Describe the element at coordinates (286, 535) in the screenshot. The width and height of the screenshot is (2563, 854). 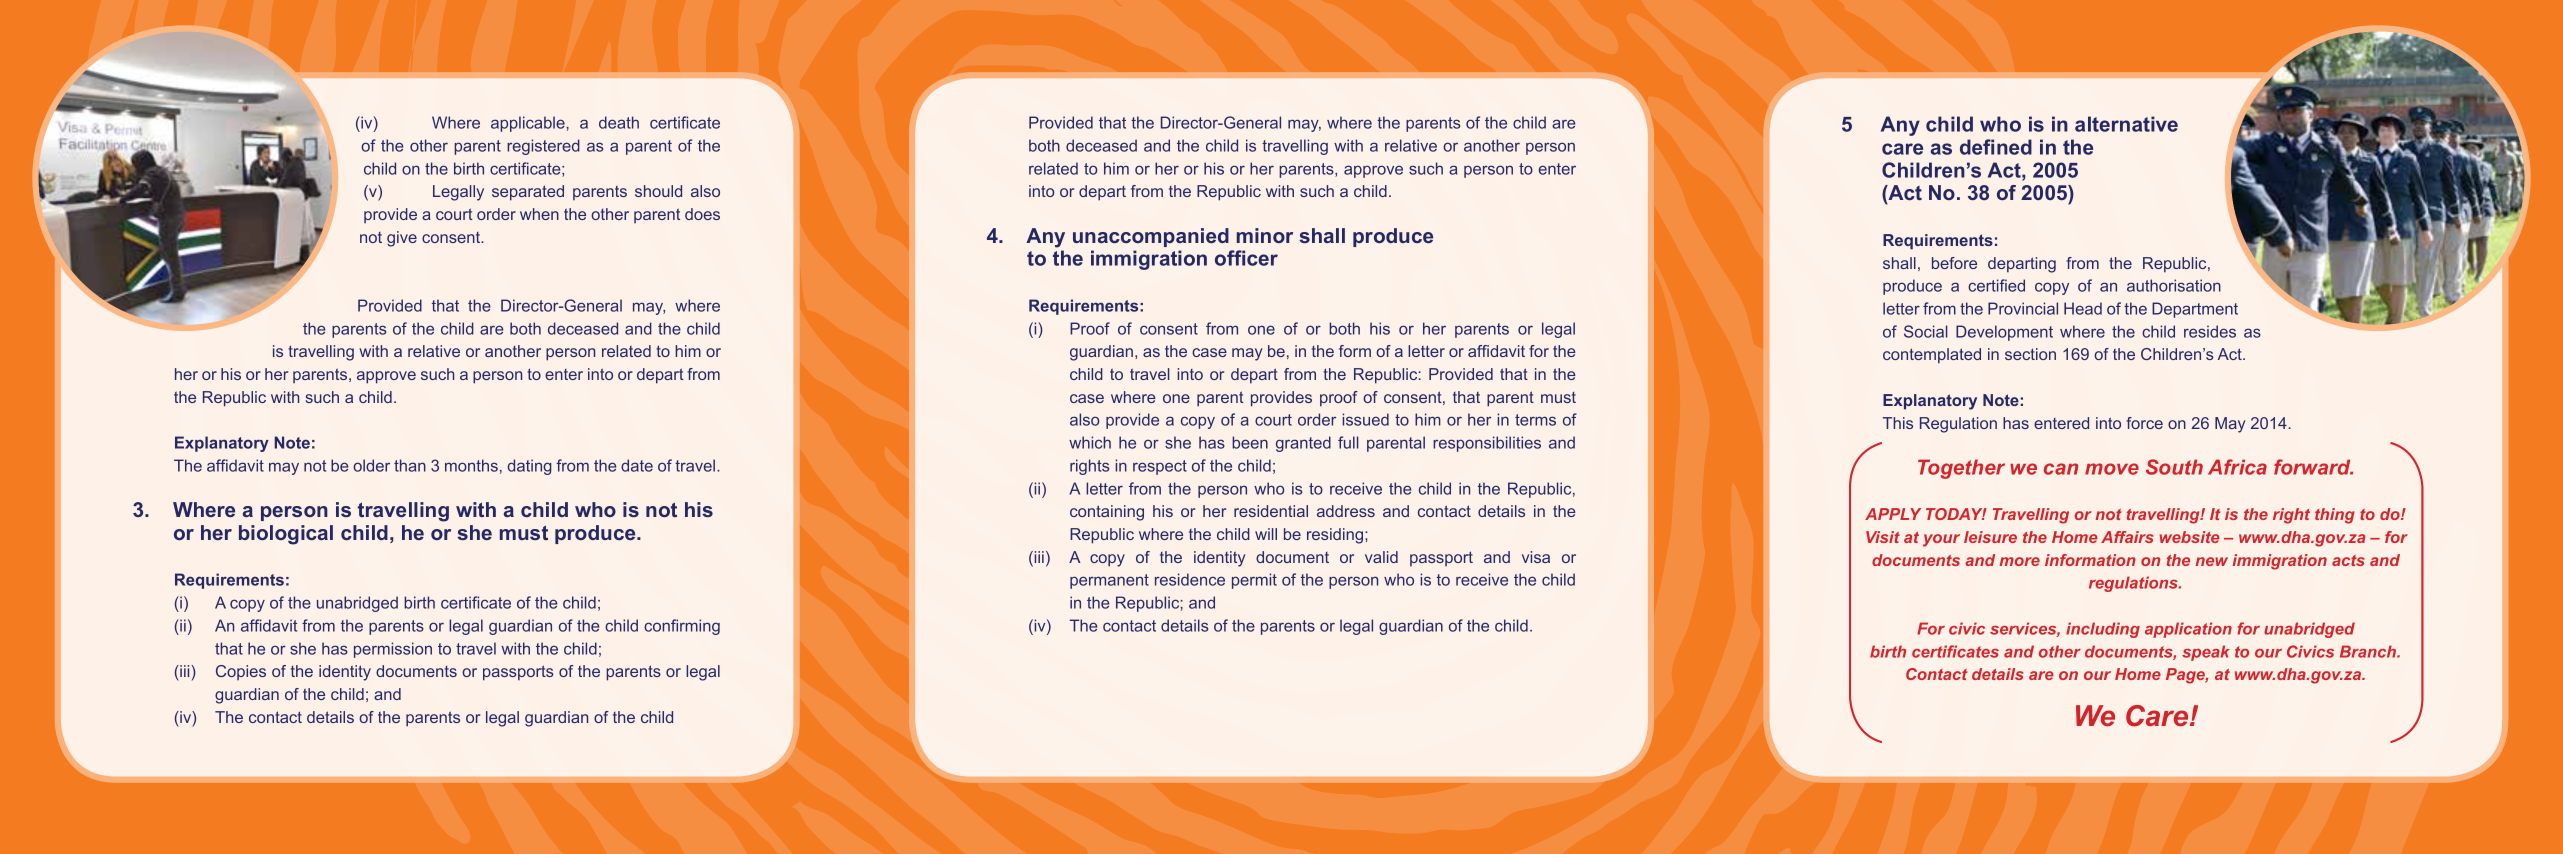
I see `biological` at that location.
